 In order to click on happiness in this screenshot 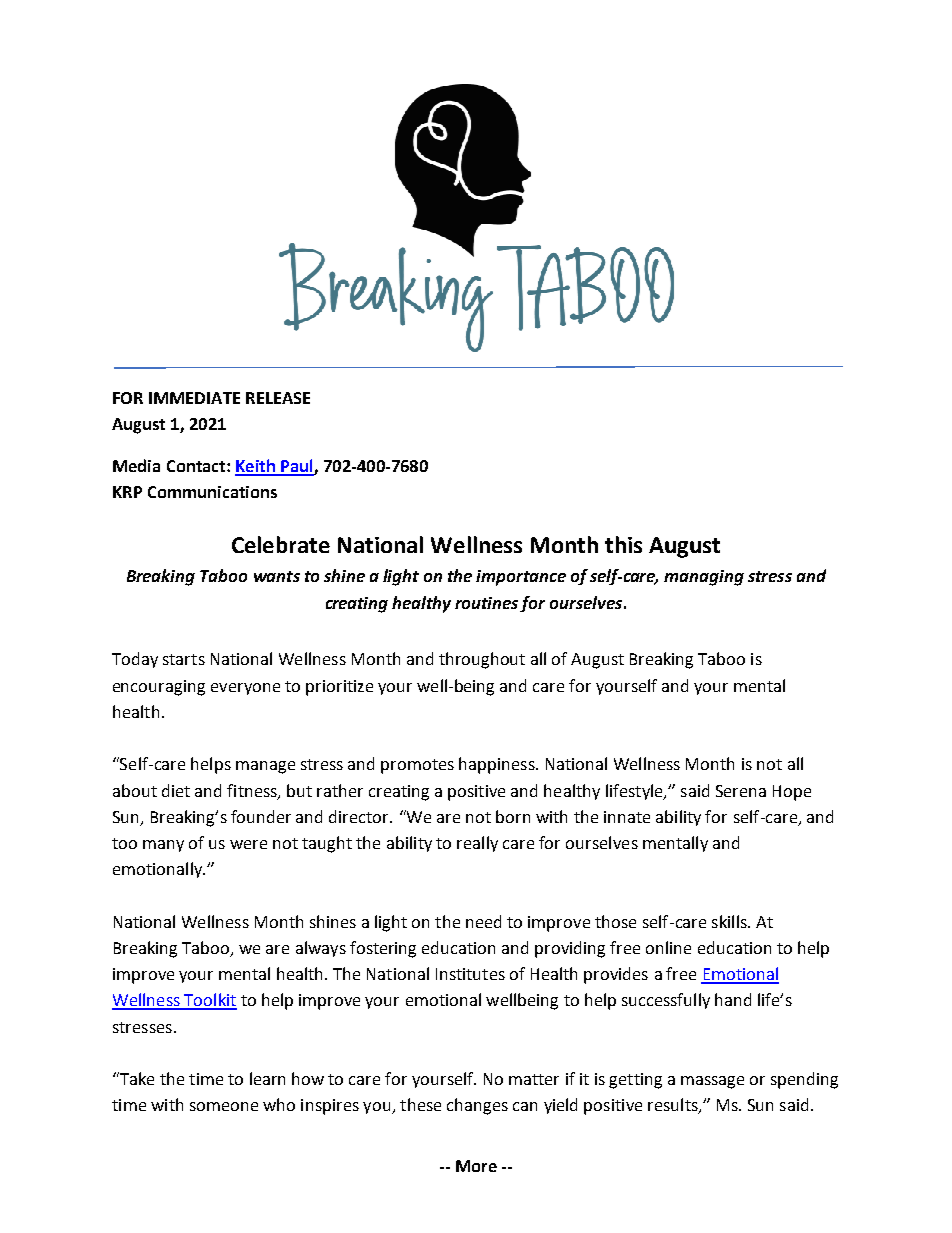, I will do `click(498, 765)`.
